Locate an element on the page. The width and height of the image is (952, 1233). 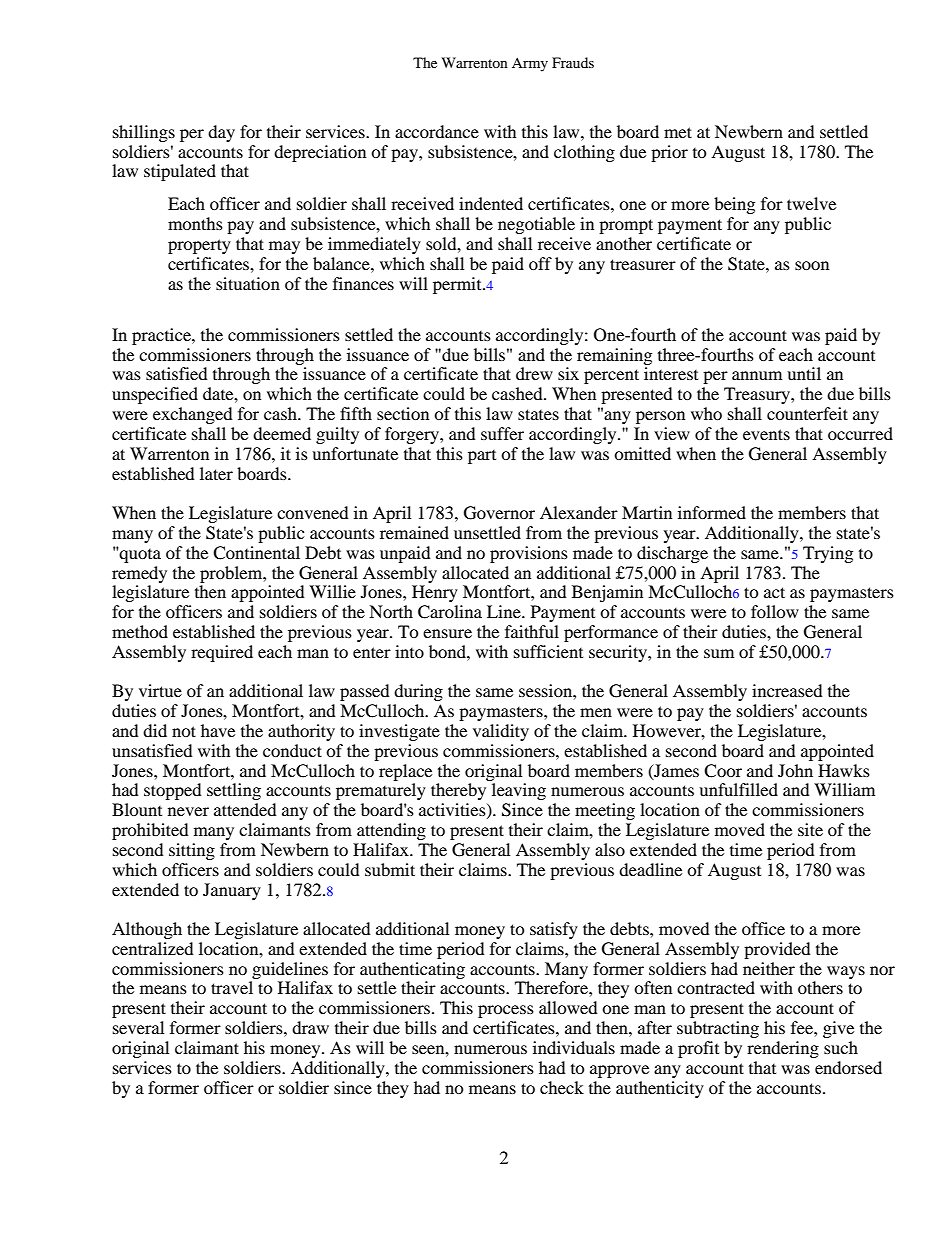
required is located at coordinates (222, 653).
